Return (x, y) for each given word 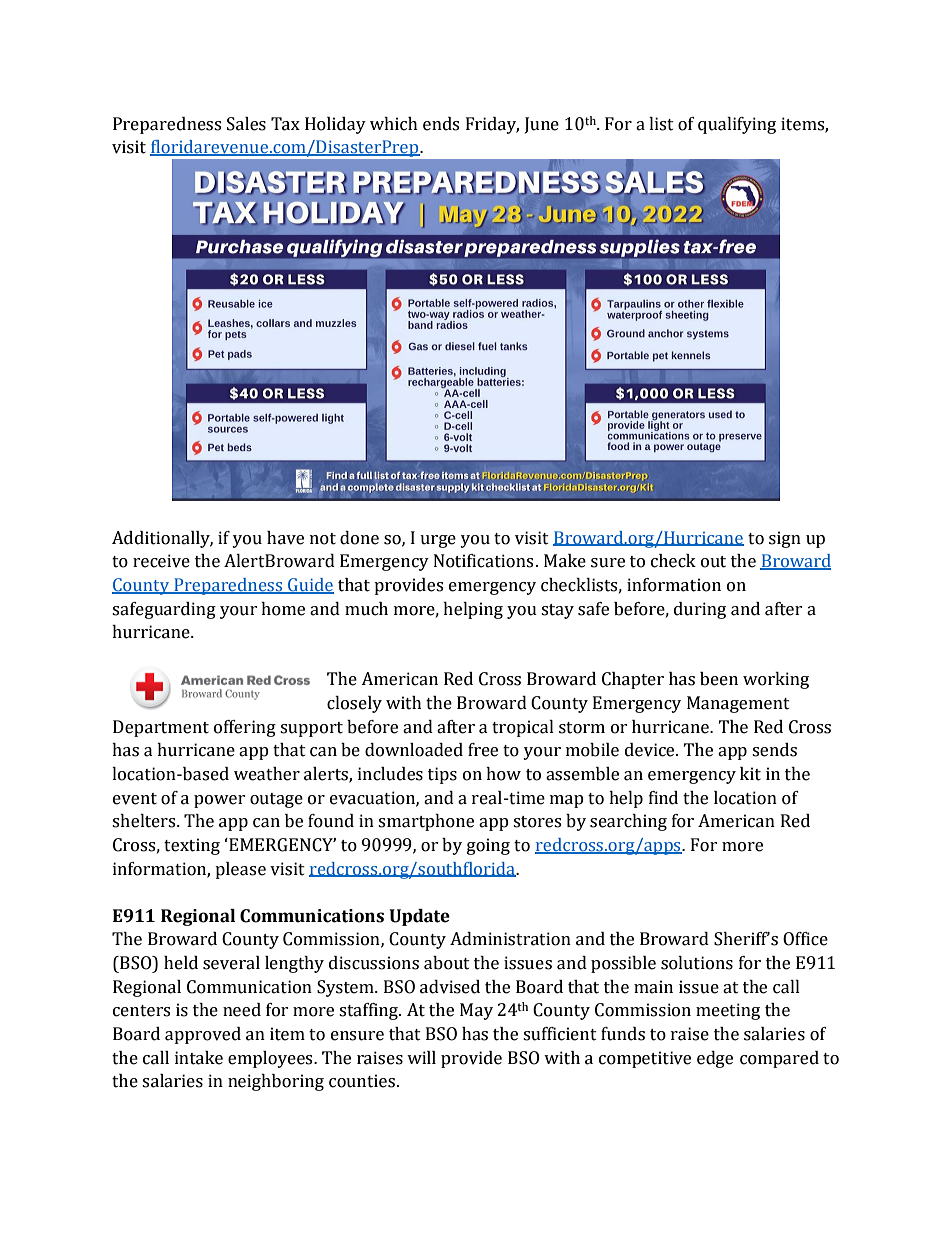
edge (715, 1059)
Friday (492, 125)
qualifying (737, 125)
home (283, 609)
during (700, 610)
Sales (246, 124)
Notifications (483, 561)
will (421, 1057)
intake (199, 1058)
